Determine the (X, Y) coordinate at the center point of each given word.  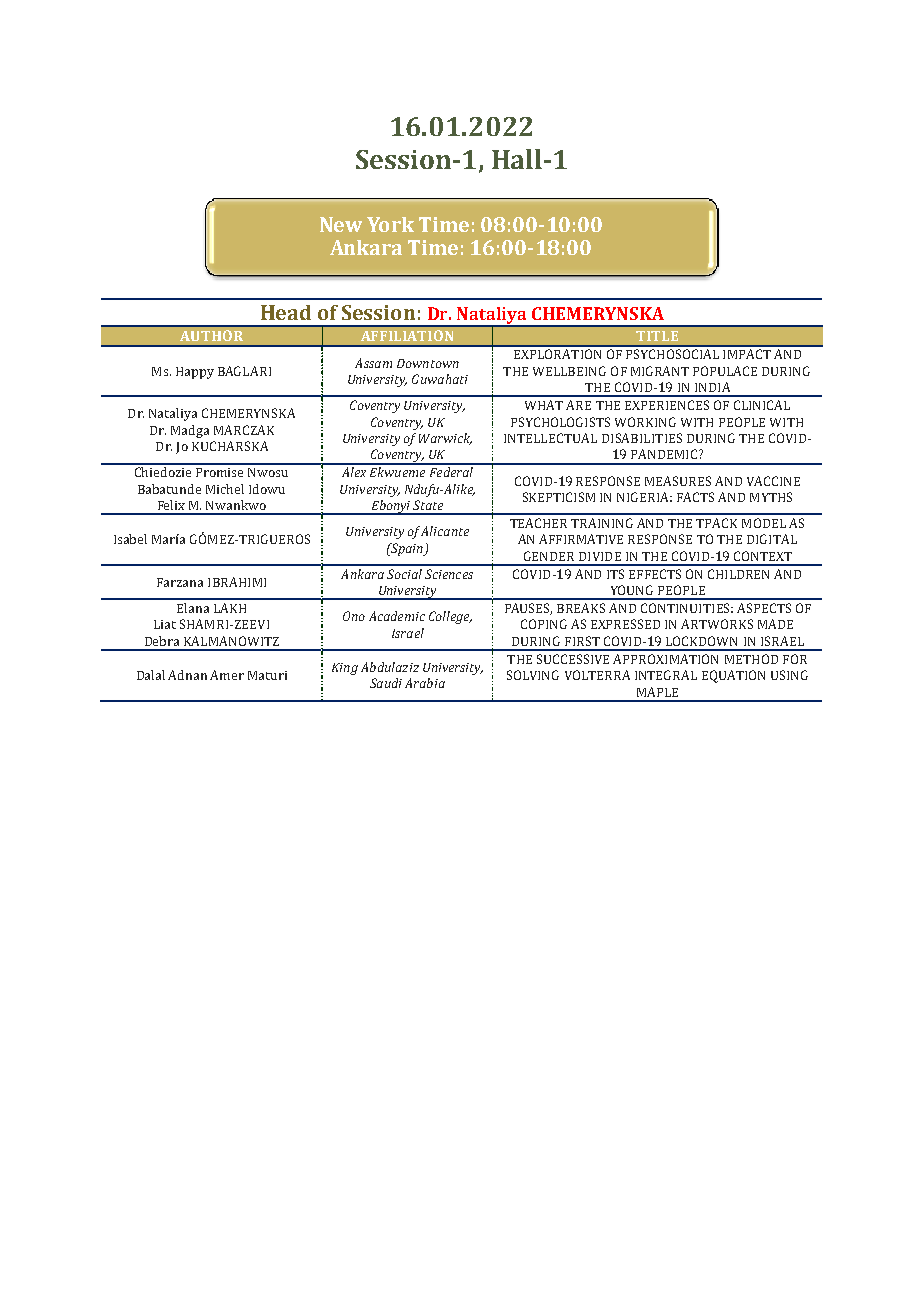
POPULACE (725, 371)
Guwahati (440, 379)
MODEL (764, 523)
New (341, 224)
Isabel (130, 539)
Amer (227, 675)
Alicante (445, 531)
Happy (195, 373)
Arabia (425, 683)
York (390, 224)
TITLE (657, 336)
